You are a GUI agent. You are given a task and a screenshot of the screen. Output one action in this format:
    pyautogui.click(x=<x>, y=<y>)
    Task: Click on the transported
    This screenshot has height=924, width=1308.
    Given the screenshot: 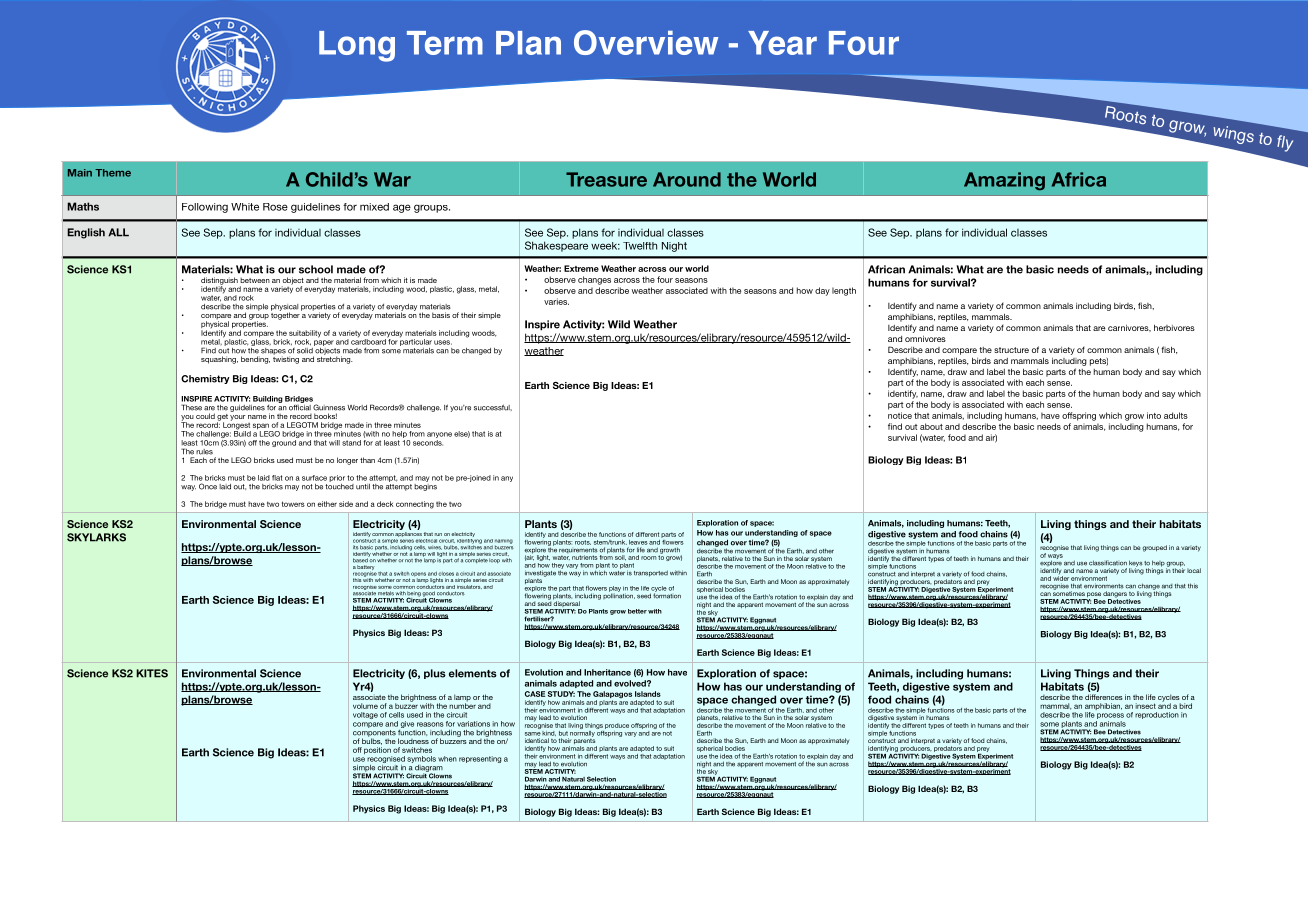 What is the action you would take?
    pyautogui.click(x=651, y=573)
